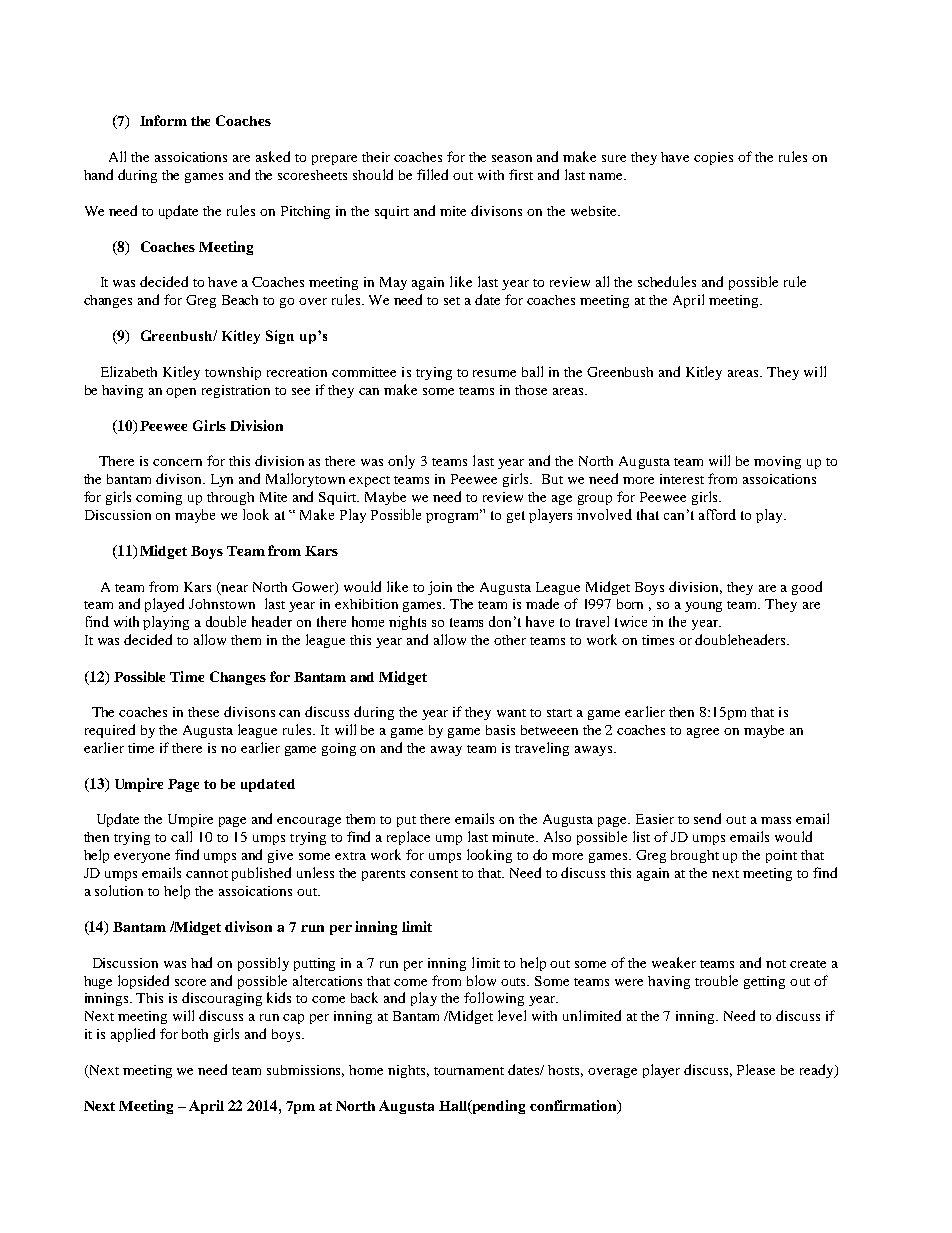 The height and width of the screenshot is (1233, 952). What do you see at coordinates (203, 712) in the screenshot?
I see `these` at bounding box center [203, 712].
